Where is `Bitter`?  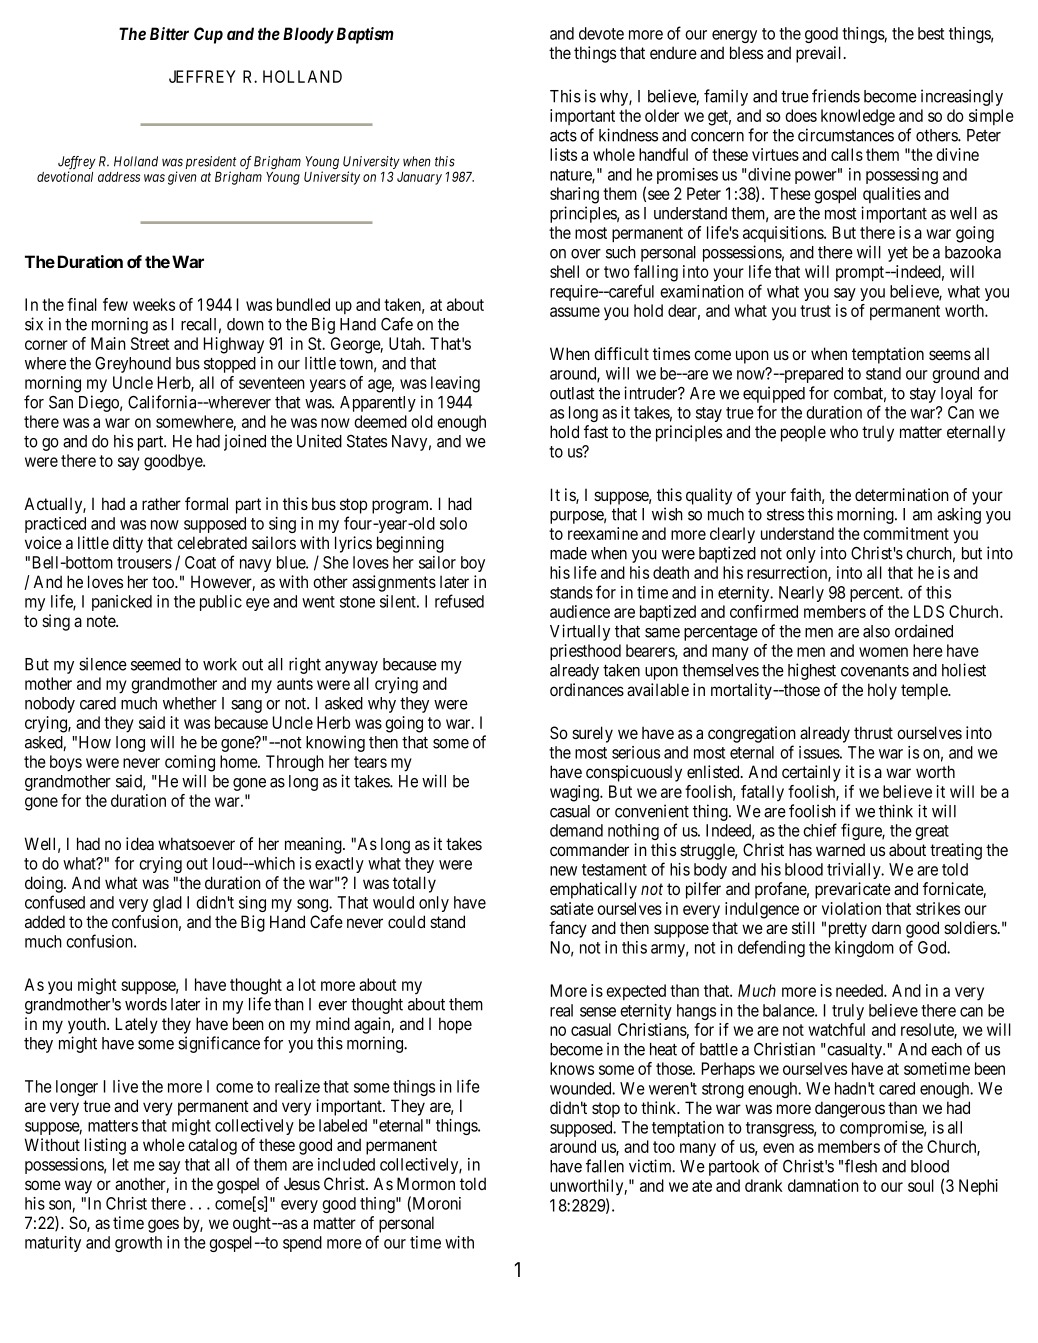
Bitter is located at coordinates (169, 33).
